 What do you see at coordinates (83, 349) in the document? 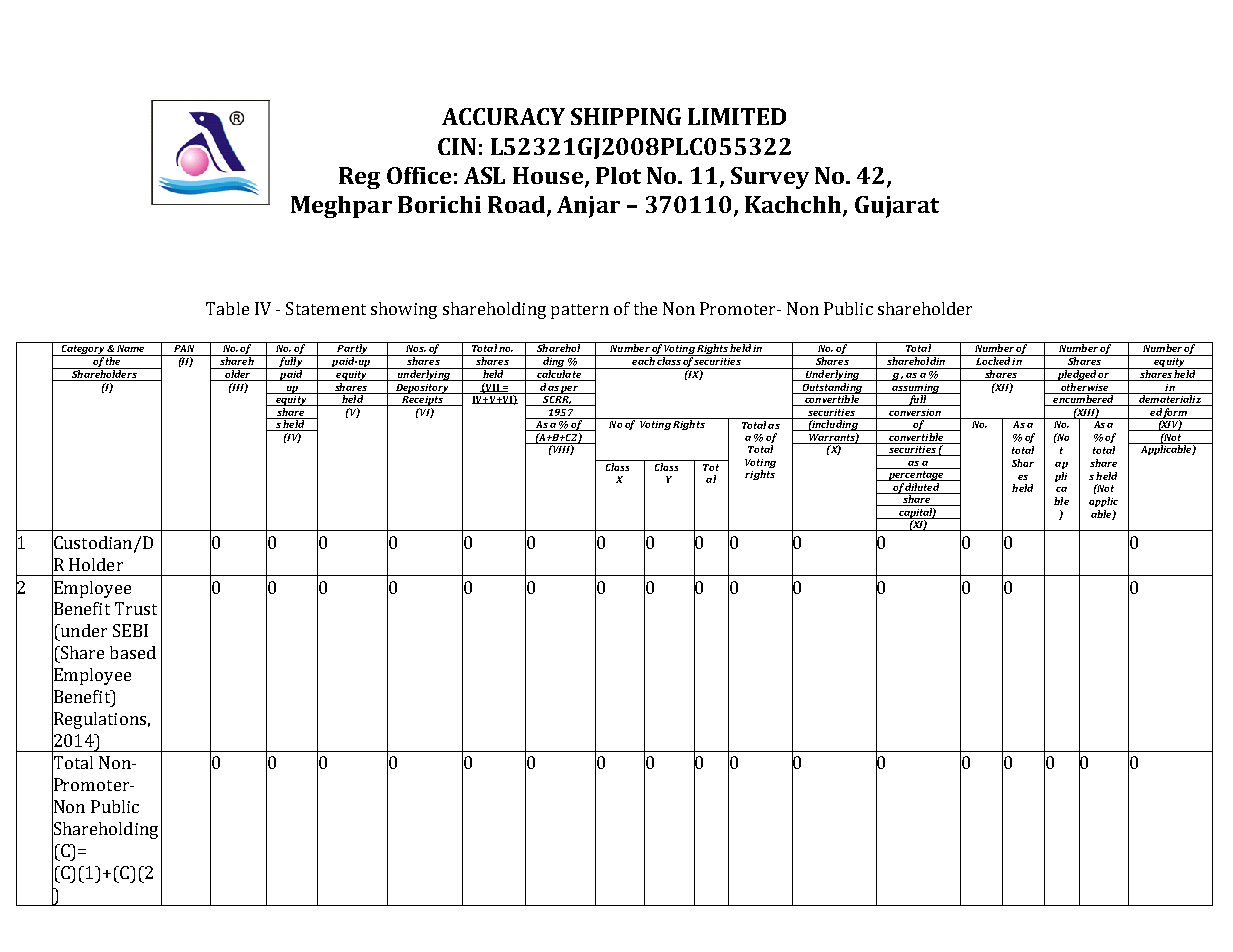
I see `Category` at bounding box center [83, 349].
